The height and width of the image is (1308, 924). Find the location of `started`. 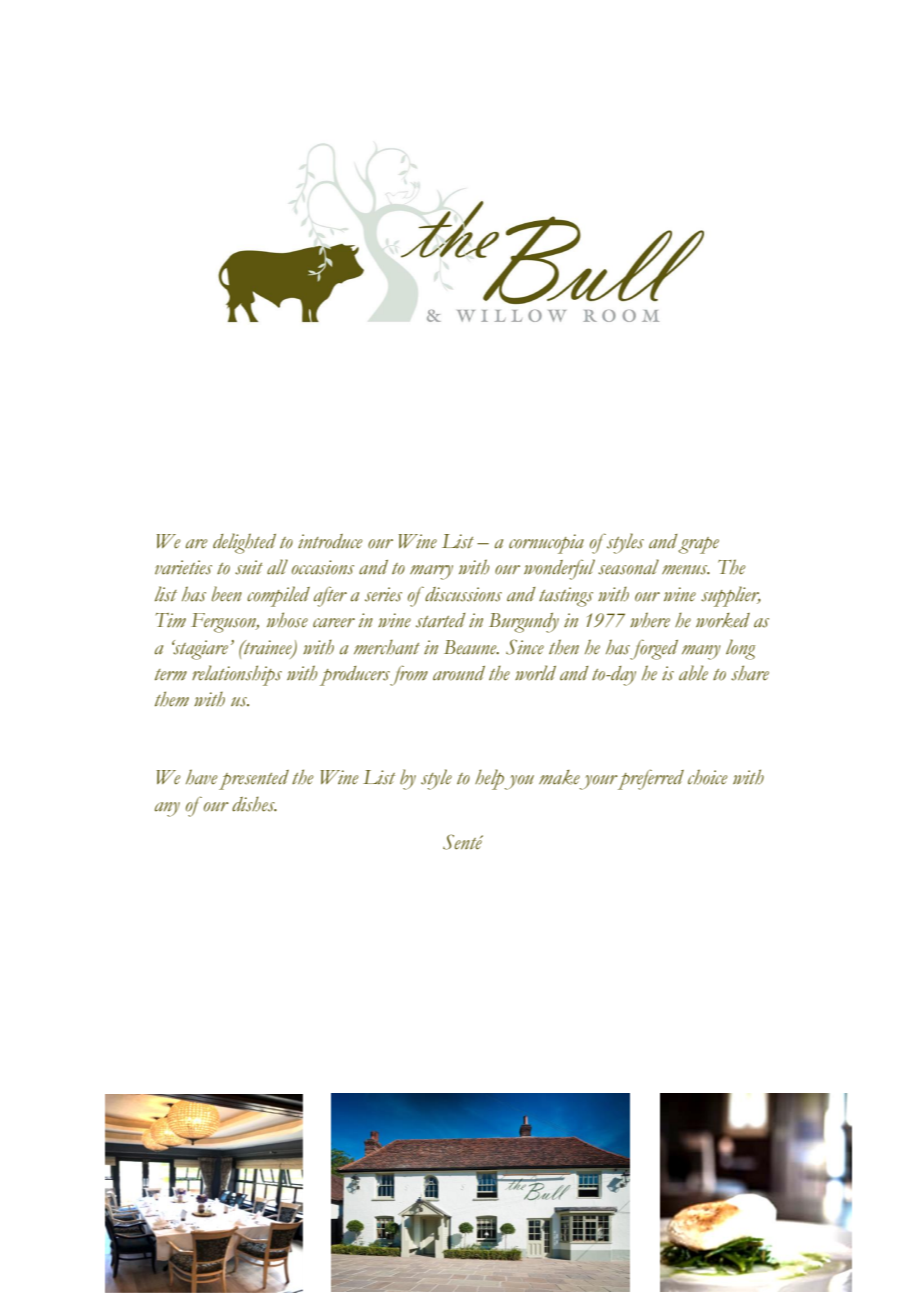

started is located at coordinates (441, 620).
